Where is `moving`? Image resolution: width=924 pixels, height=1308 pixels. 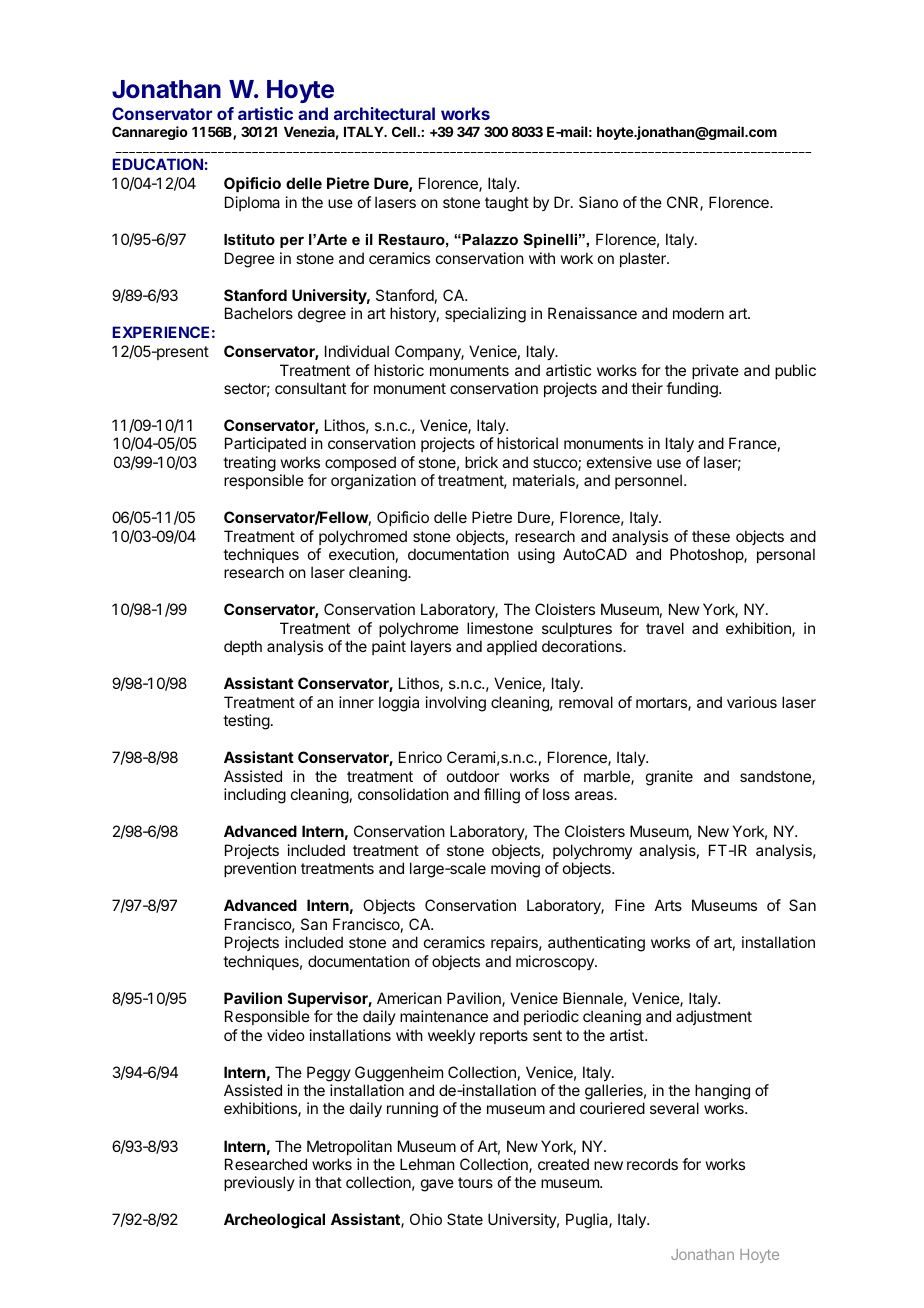 moving is located at coordinates (515, 870).
